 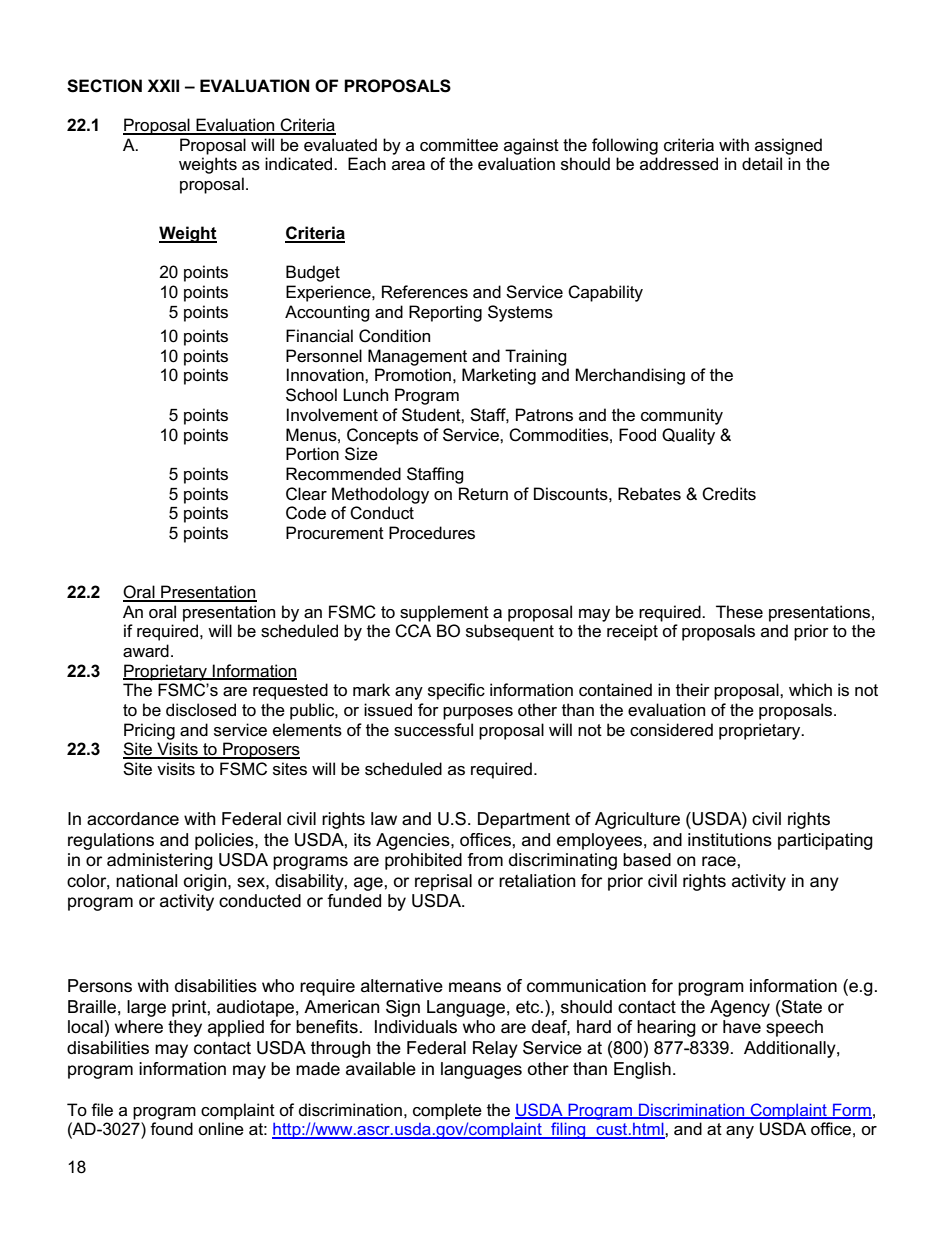 I want to click on XXII, so click(x=163, y=85).
